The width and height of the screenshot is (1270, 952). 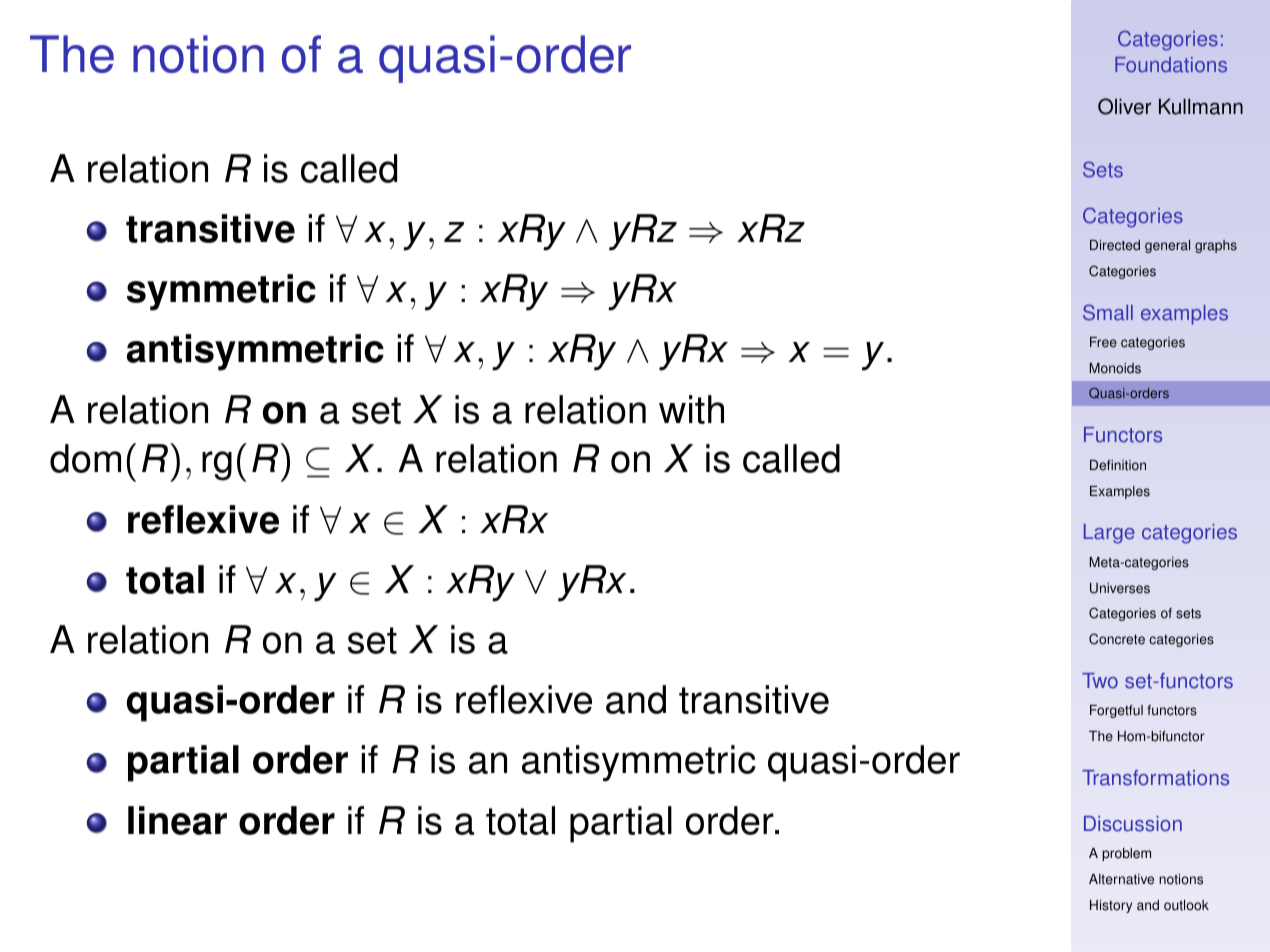 I want to click on Oliver, so click(x=1124, y=106).
